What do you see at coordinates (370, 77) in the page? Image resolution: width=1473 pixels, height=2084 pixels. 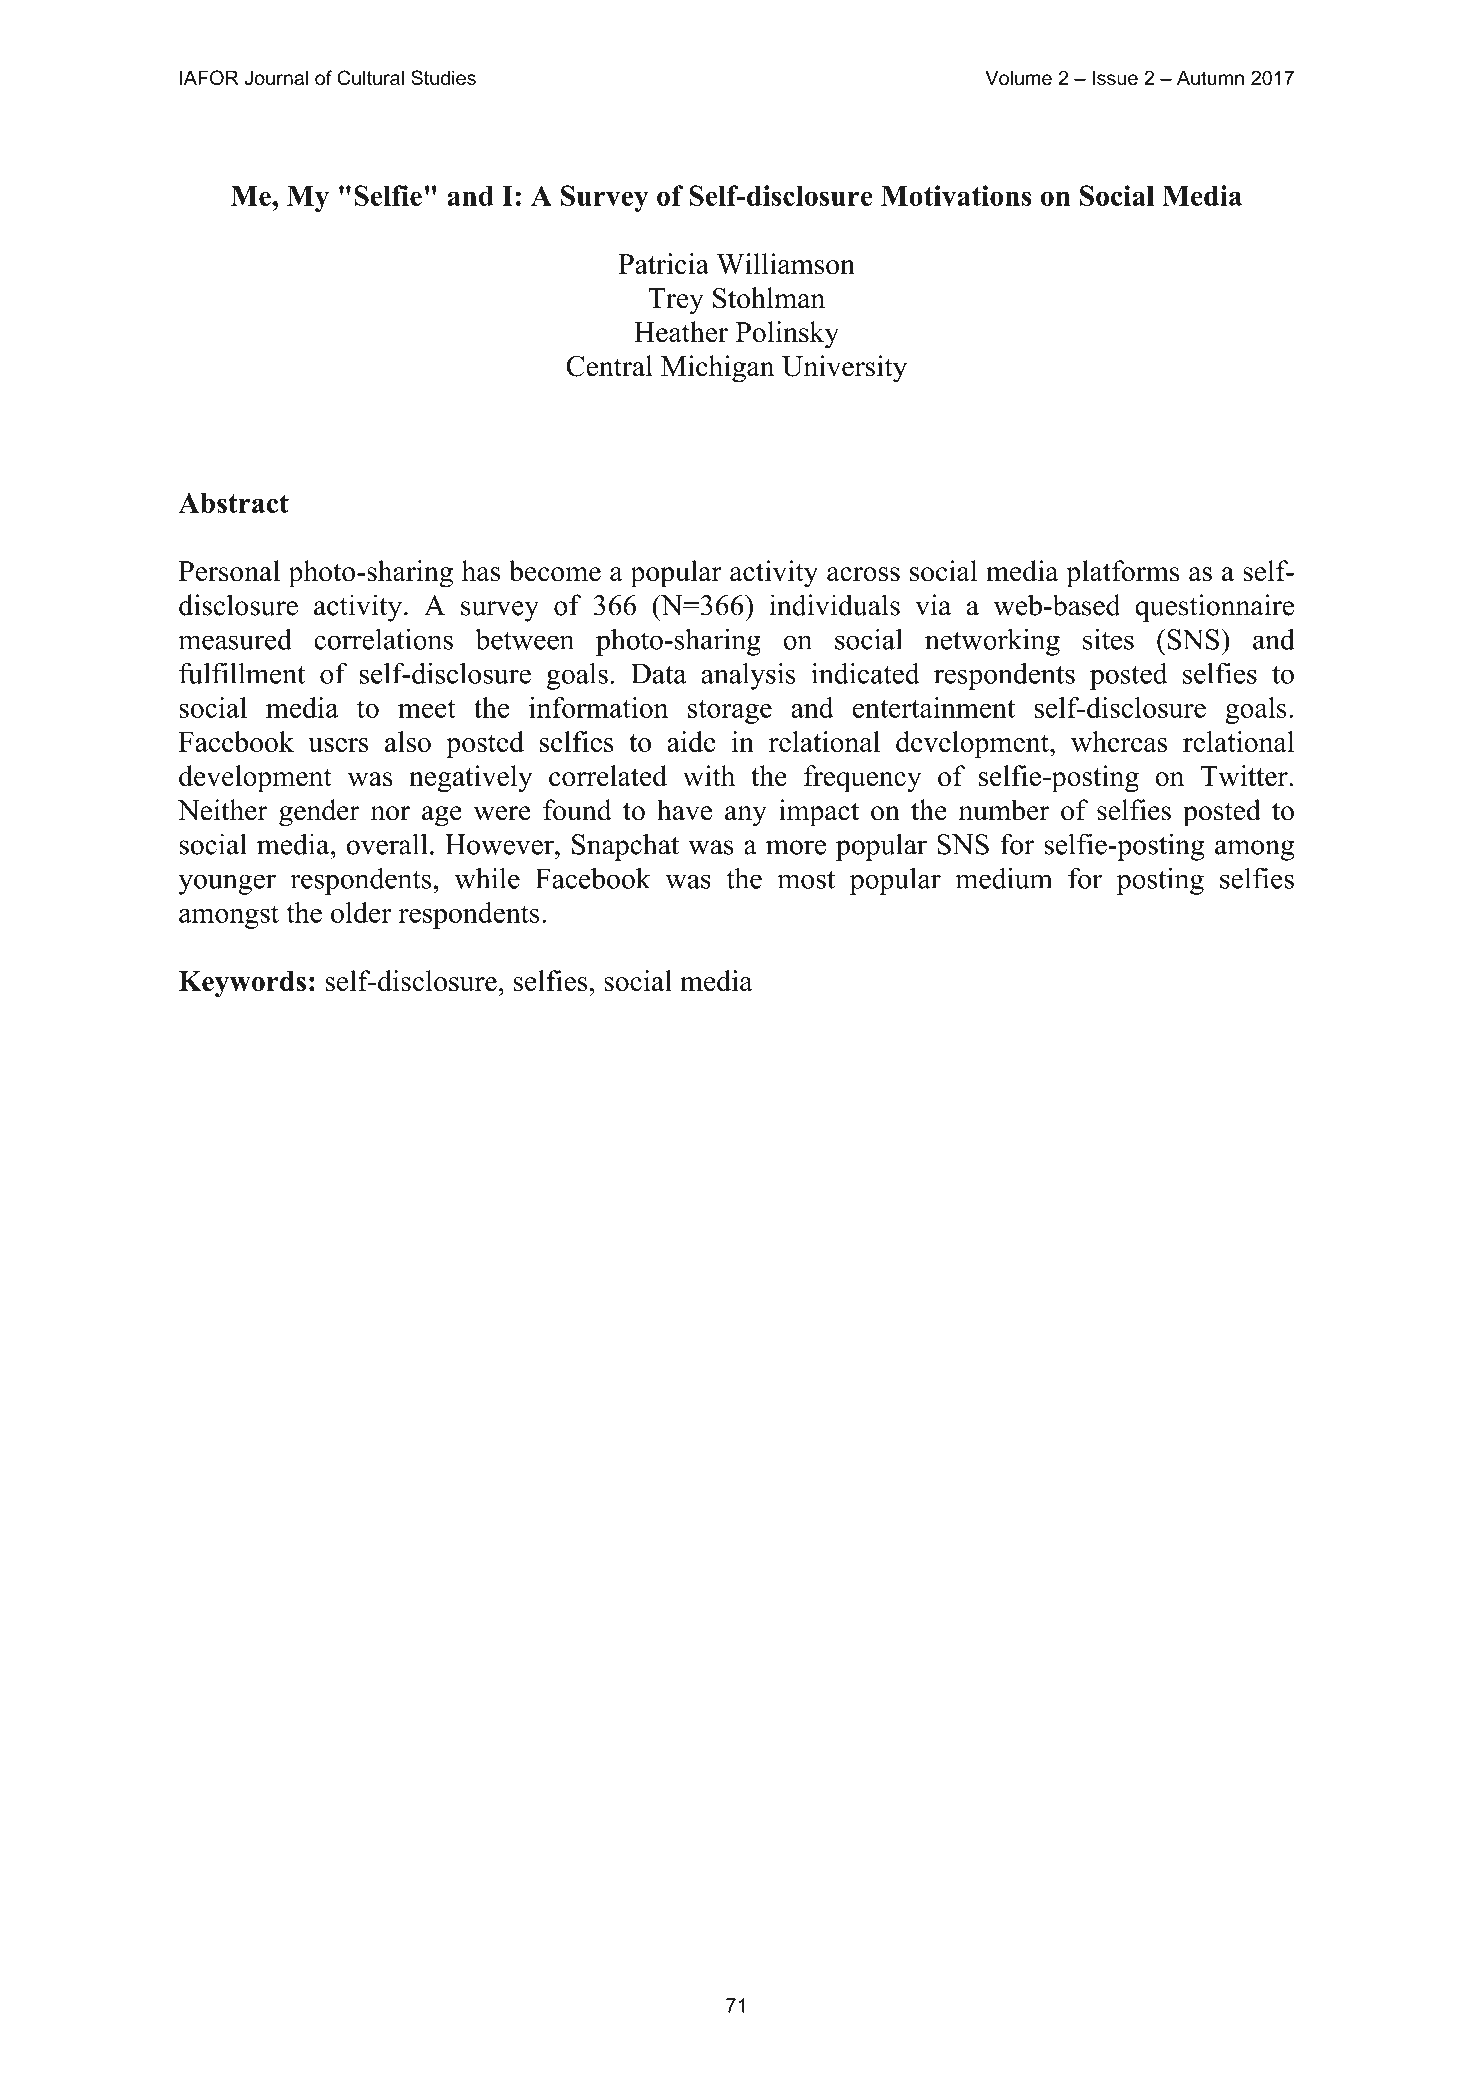 I see `Cultural` at bounding box center [370, 77].
